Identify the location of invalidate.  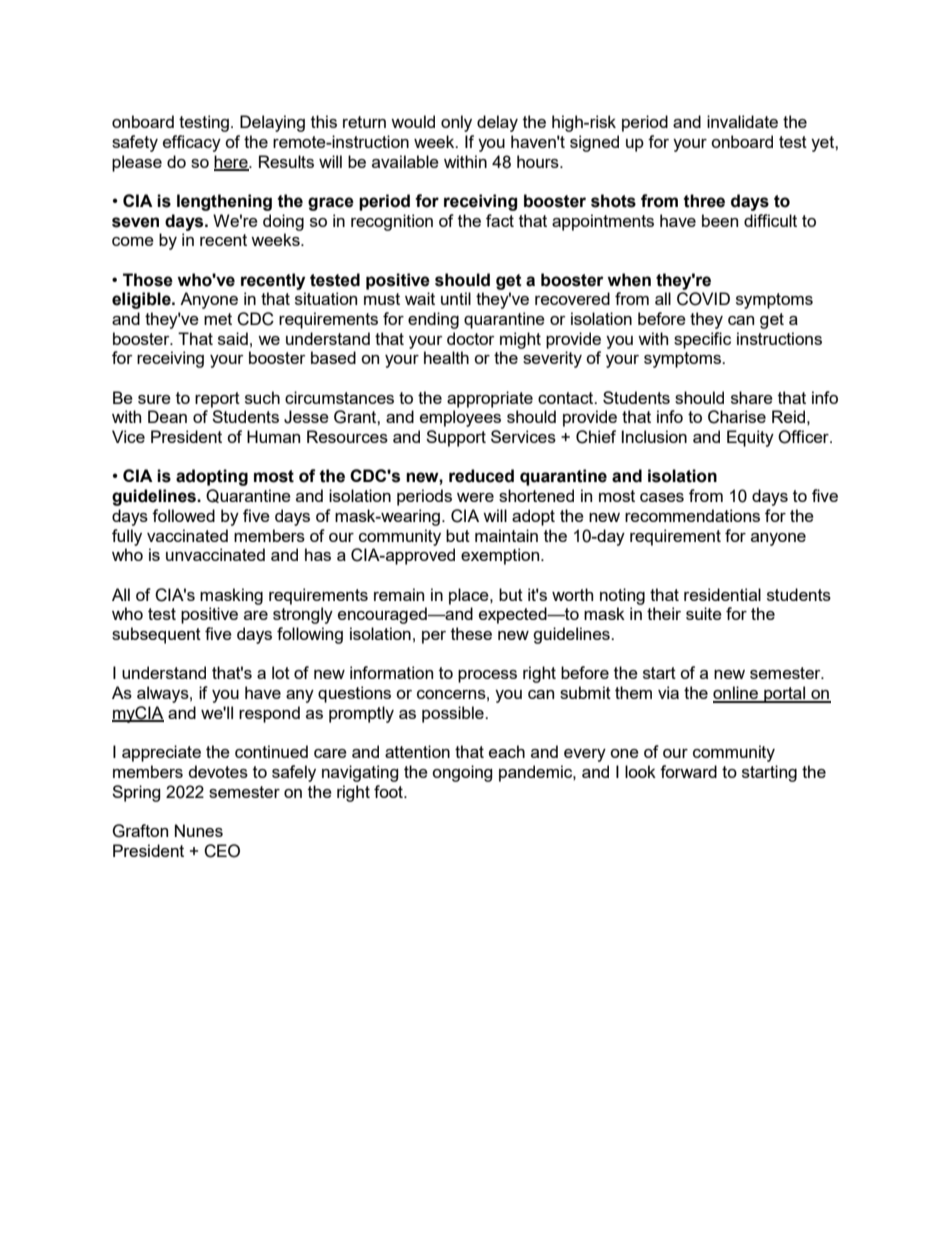
(742, 121).
